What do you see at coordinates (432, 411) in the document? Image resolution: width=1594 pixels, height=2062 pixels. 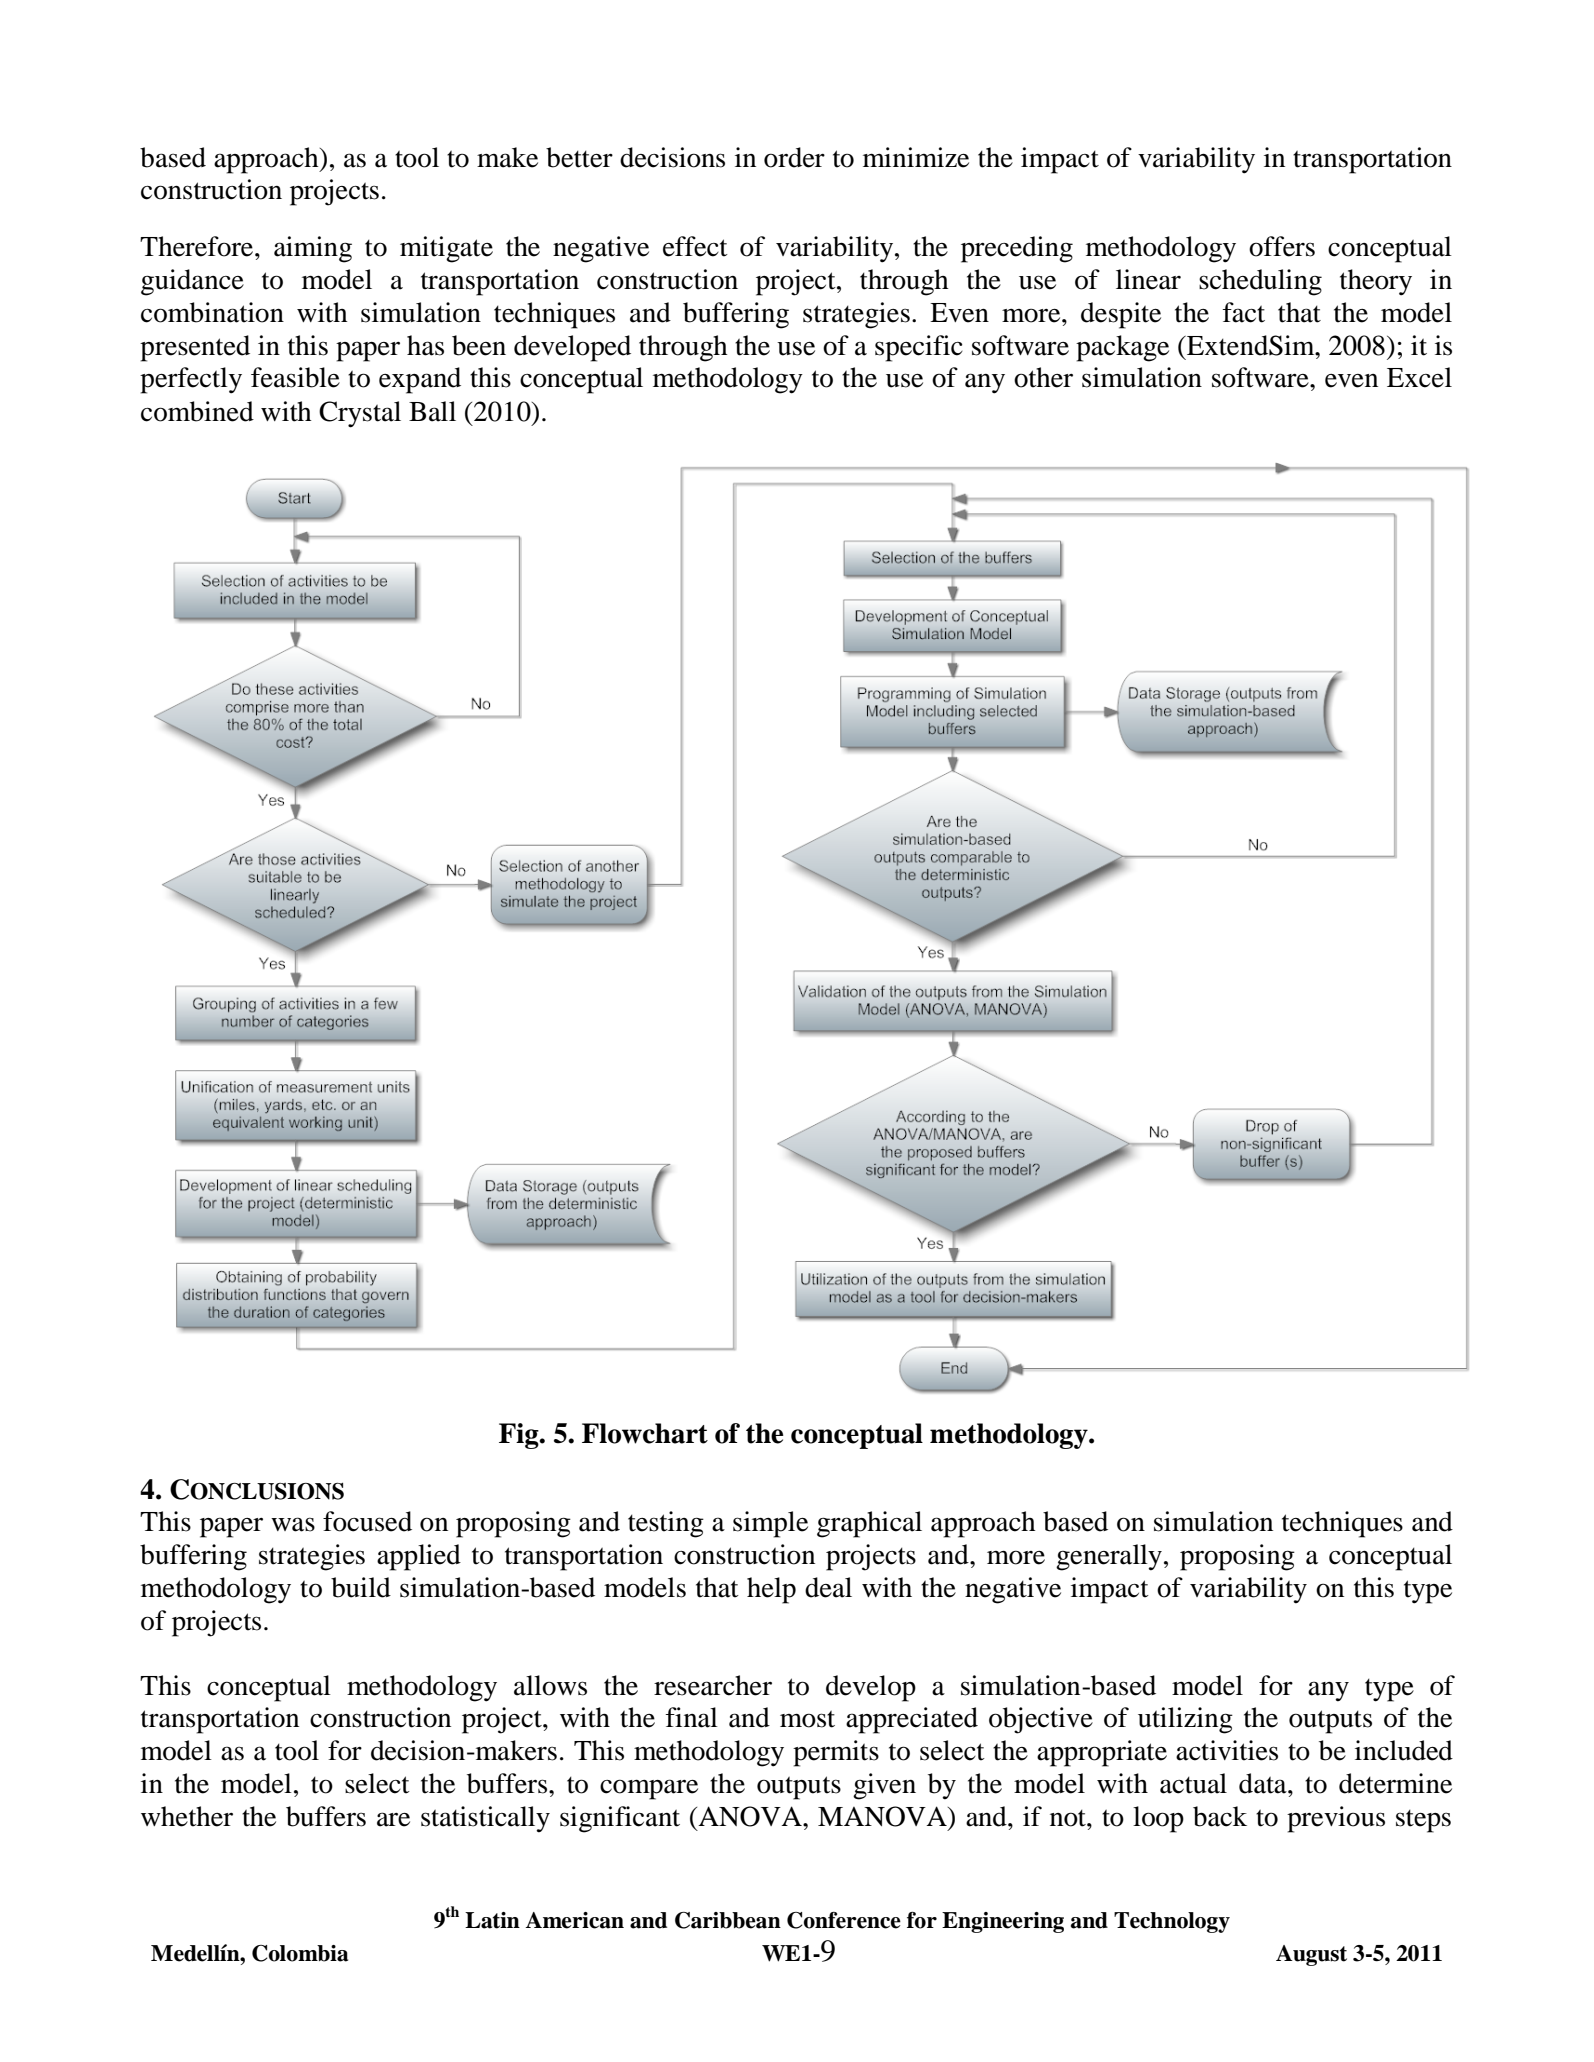 I see `Ball` at bounding box center [432, 411].
